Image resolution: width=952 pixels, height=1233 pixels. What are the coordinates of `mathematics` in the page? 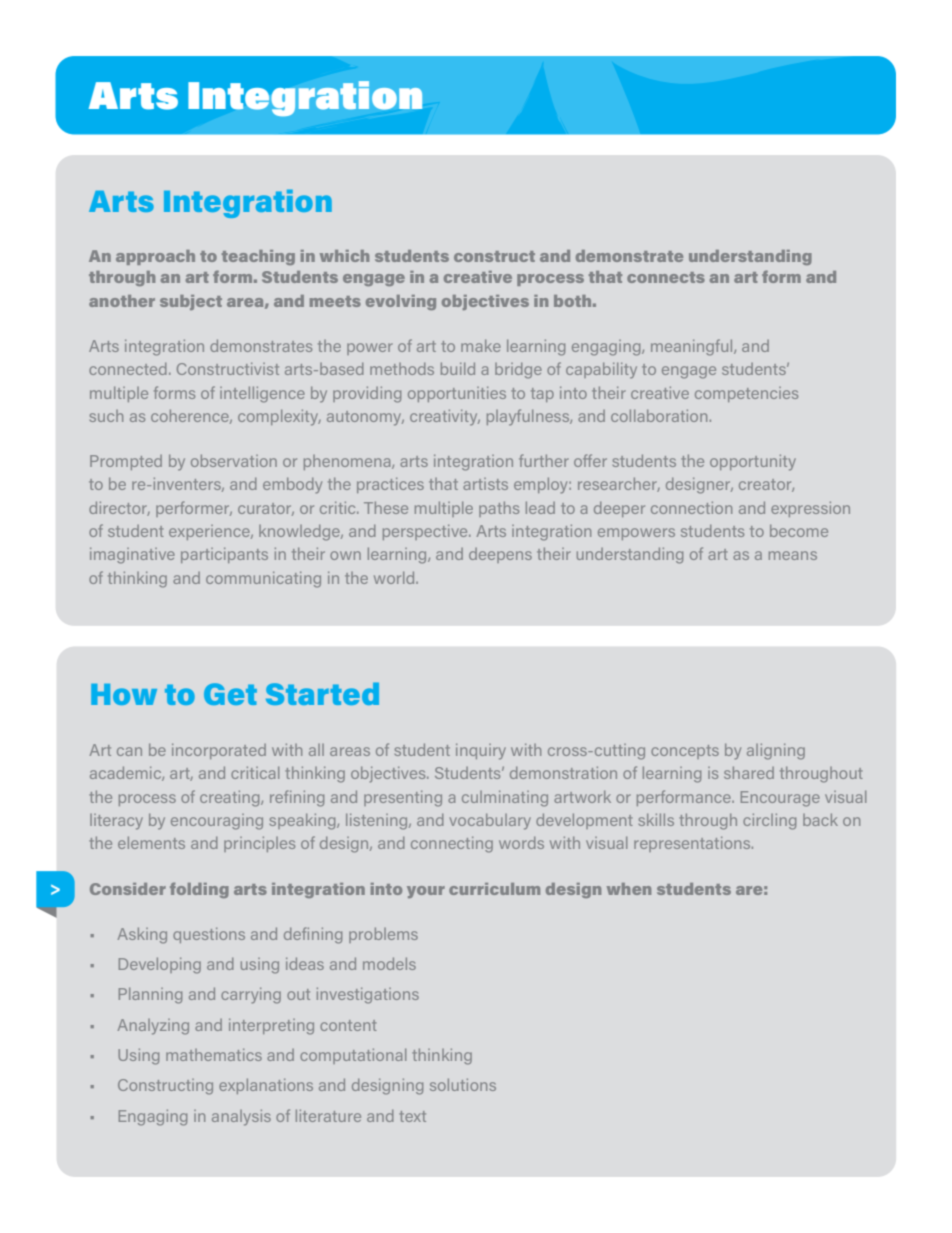 It's located at (214, 1054).
